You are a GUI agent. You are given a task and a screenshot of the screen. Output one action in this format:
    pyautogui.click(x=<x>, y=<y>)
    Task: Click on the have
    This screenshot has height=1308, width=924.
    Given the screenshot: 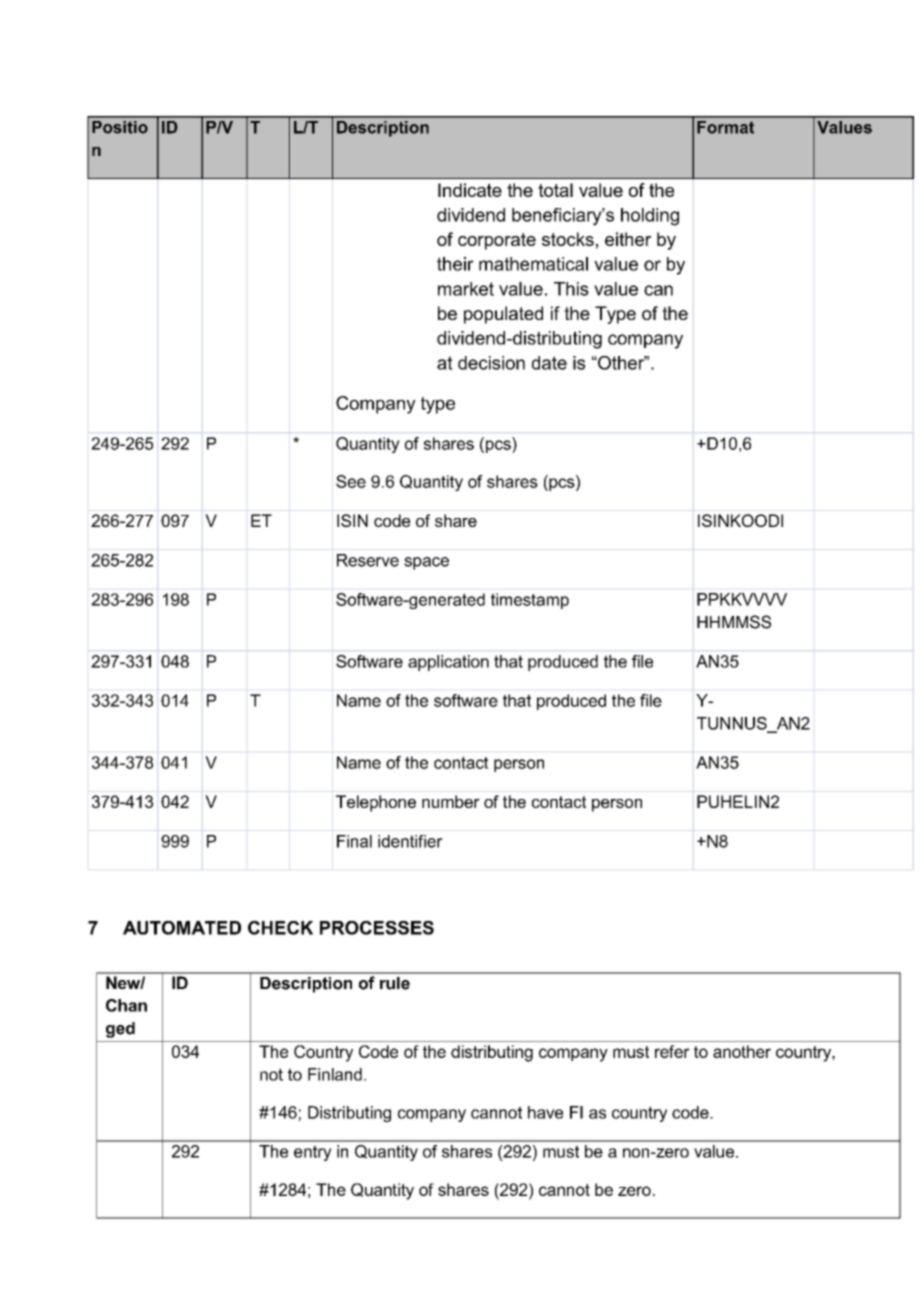 What is the action you would take?
    pyautogui.click(x=545, y=1112)
